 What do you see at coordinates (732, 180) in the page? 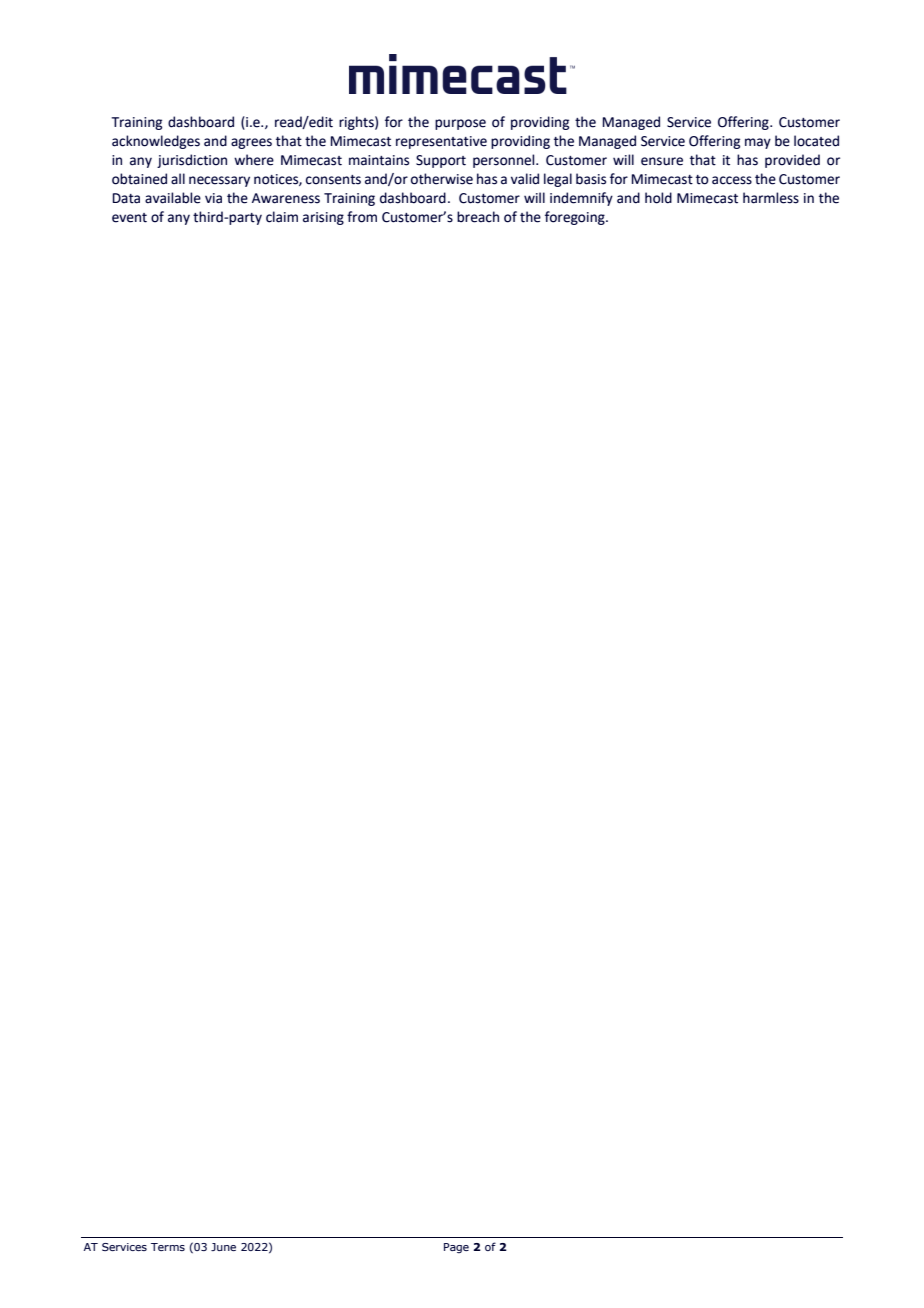
I see `access` at bounding box center [732, 180].
